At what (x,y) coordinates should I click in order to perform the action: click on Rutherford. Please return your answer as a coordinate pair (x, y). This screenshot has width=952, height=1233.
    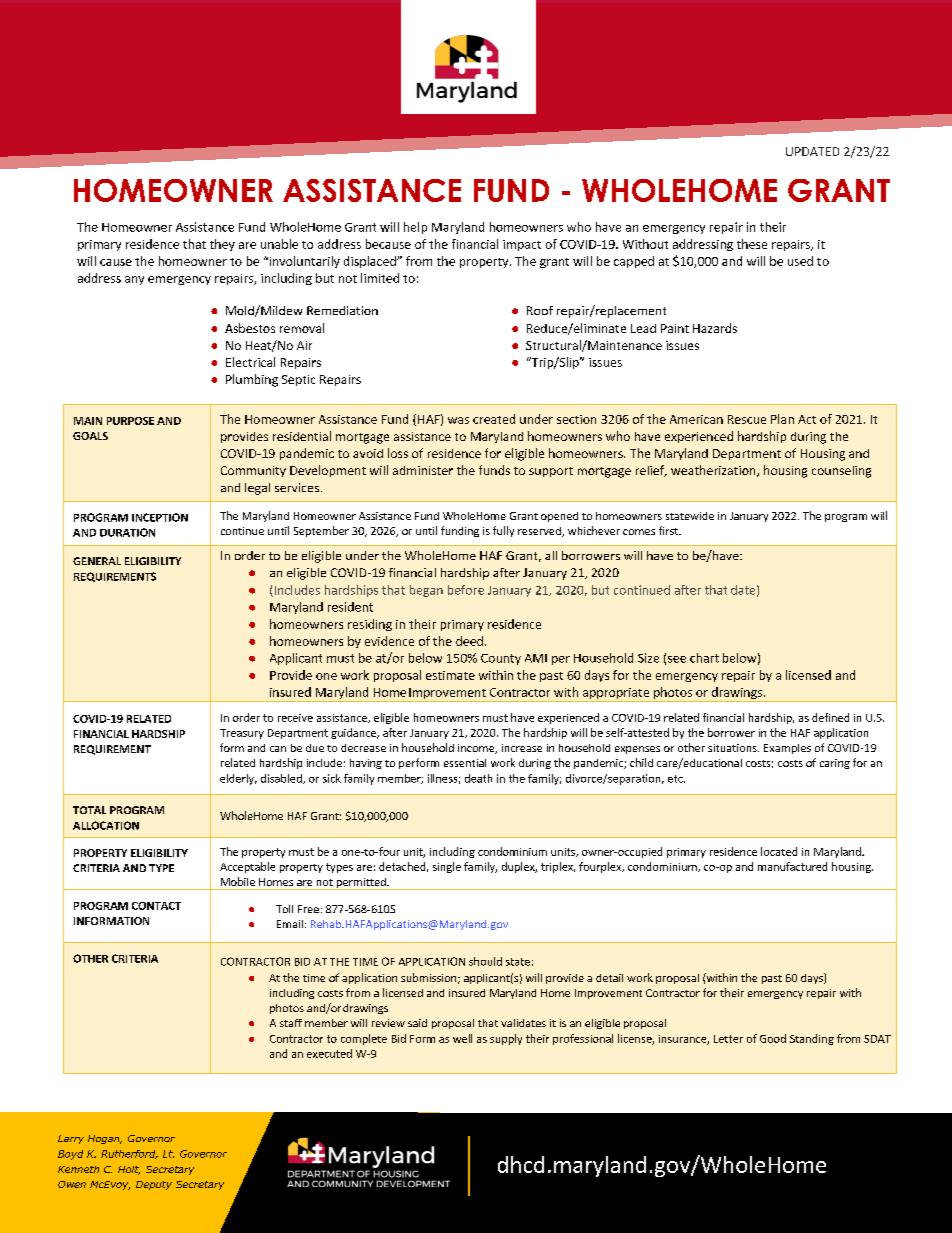
    Looking at the image, I should click on (129, 1154).
